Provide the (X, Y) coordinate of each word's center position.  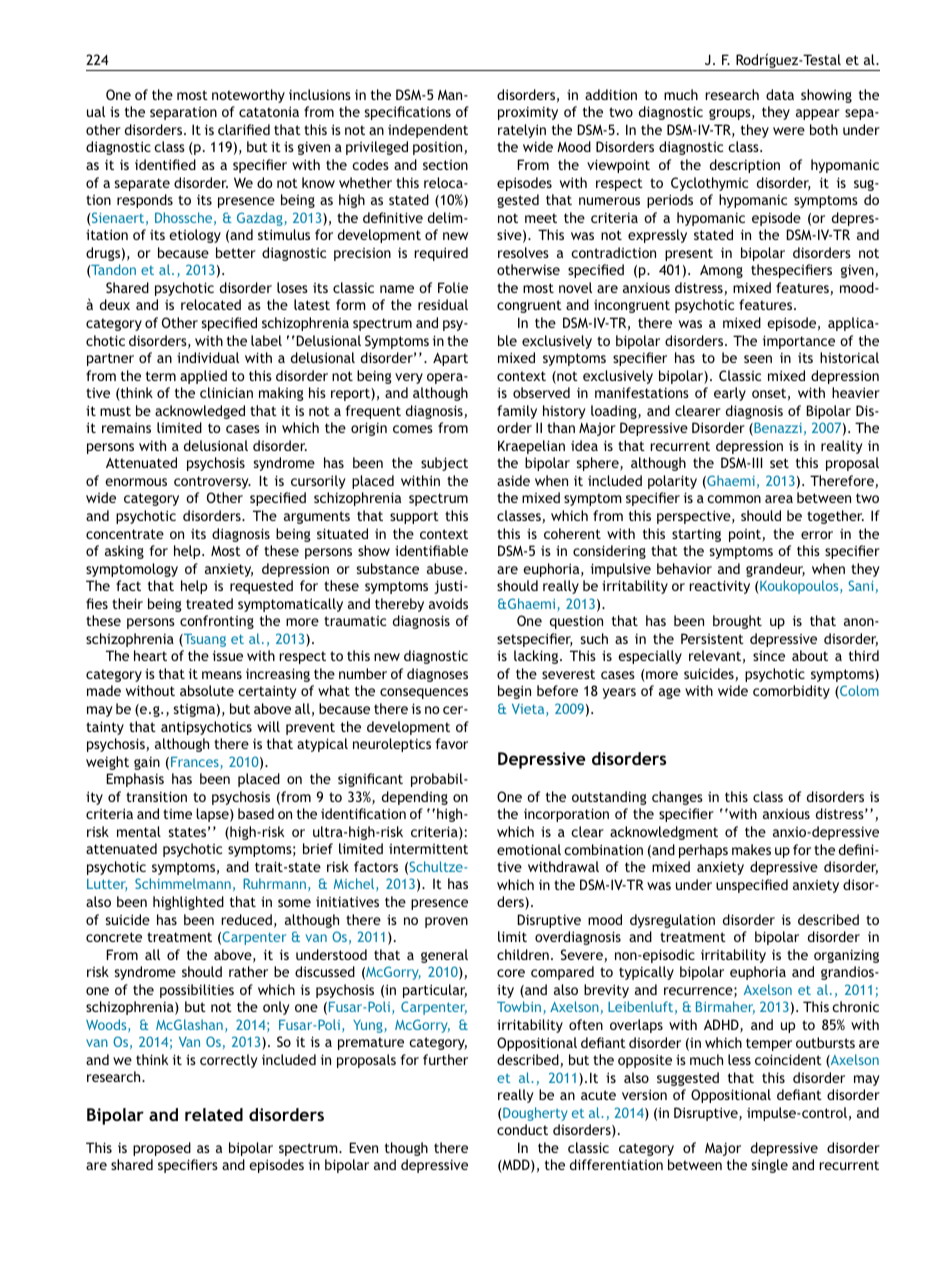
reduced (246, 919)
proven (446, 922)
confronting (217, 622)
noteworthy (248, 96)
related (214, 1114)
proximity (528, 113)
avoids (448, 603)
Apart (450, 359)
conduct (522, 1129)
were (789, 131)
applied (203, 377)
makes (751, 849)
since (769, 656)
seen (758, 359)
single (769, 1166)
